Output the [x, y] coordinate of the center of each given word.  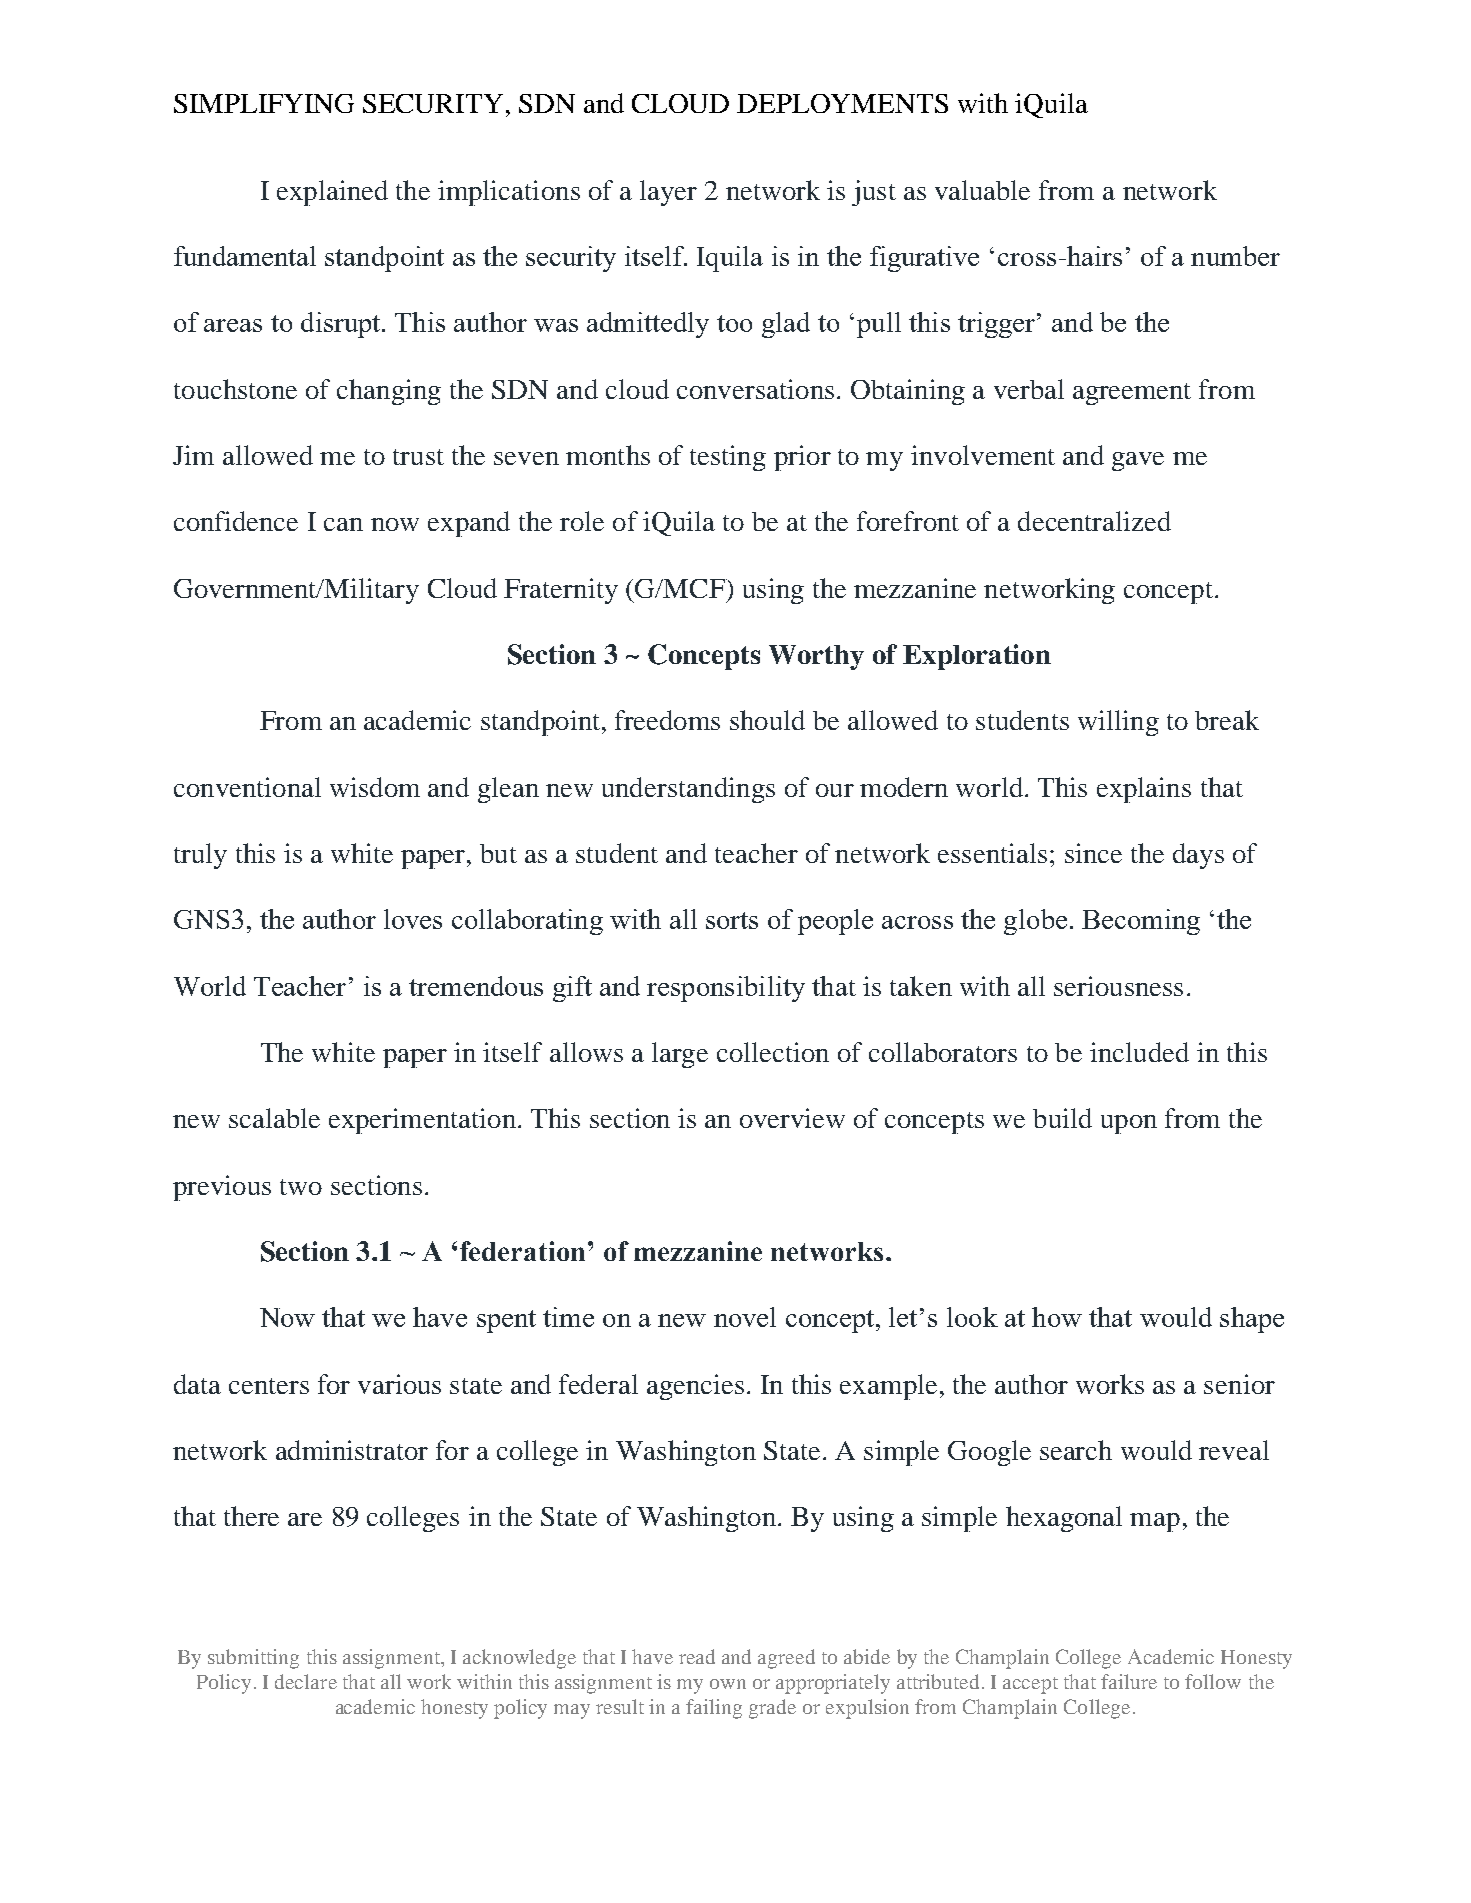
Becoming [1141, 922]
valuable [982, 190]
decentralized [1094, 521]
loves [413, 919]
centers [269, 1386]
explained [332, 193]
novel [745, 1317]
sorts [732, 920]
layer [668, 193]
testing [728, 458]
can [343, 524]
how [1057, 1317]
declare [306, 1681]
